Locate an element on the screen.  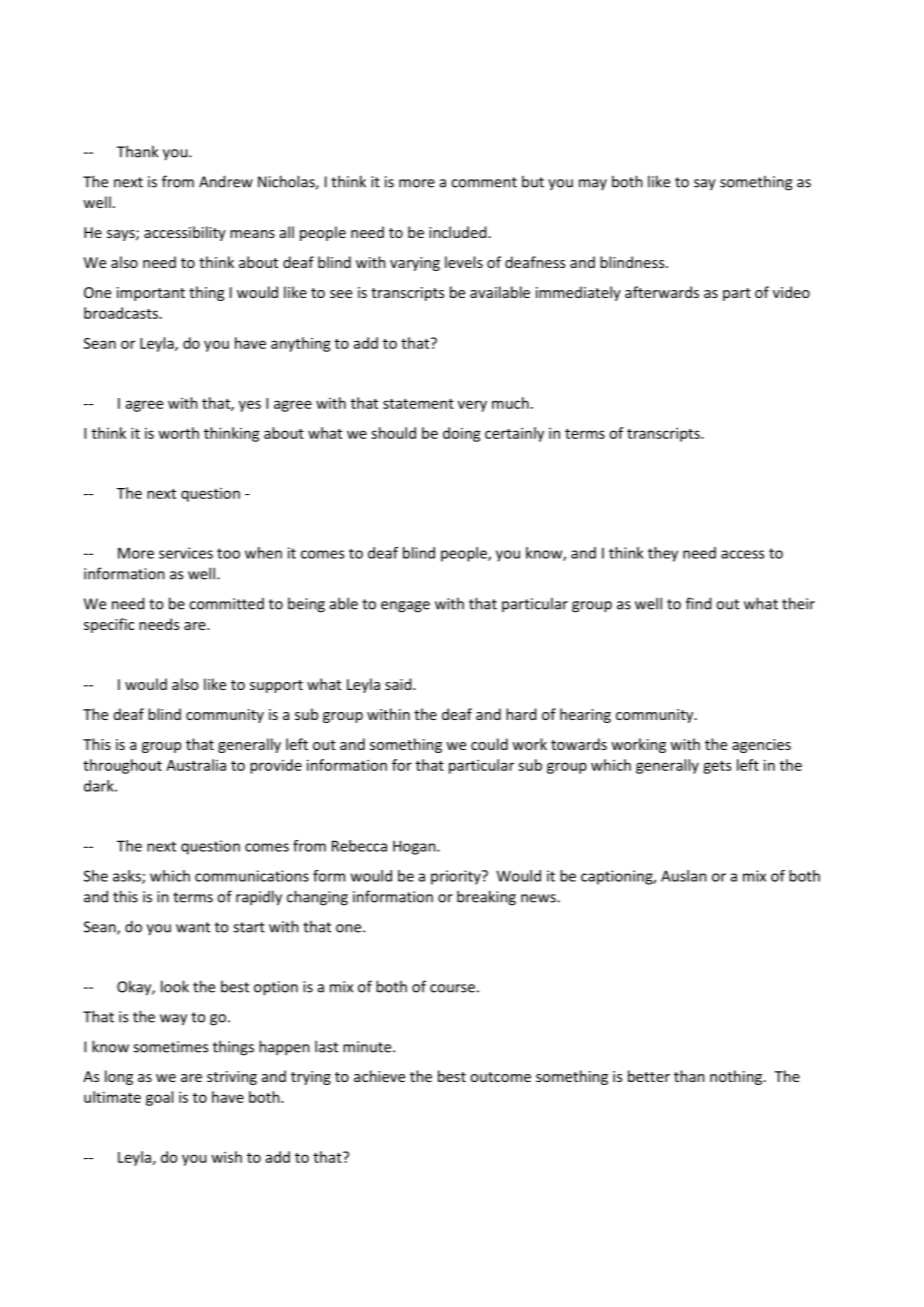
specific is located at coordinates (109, 625).
